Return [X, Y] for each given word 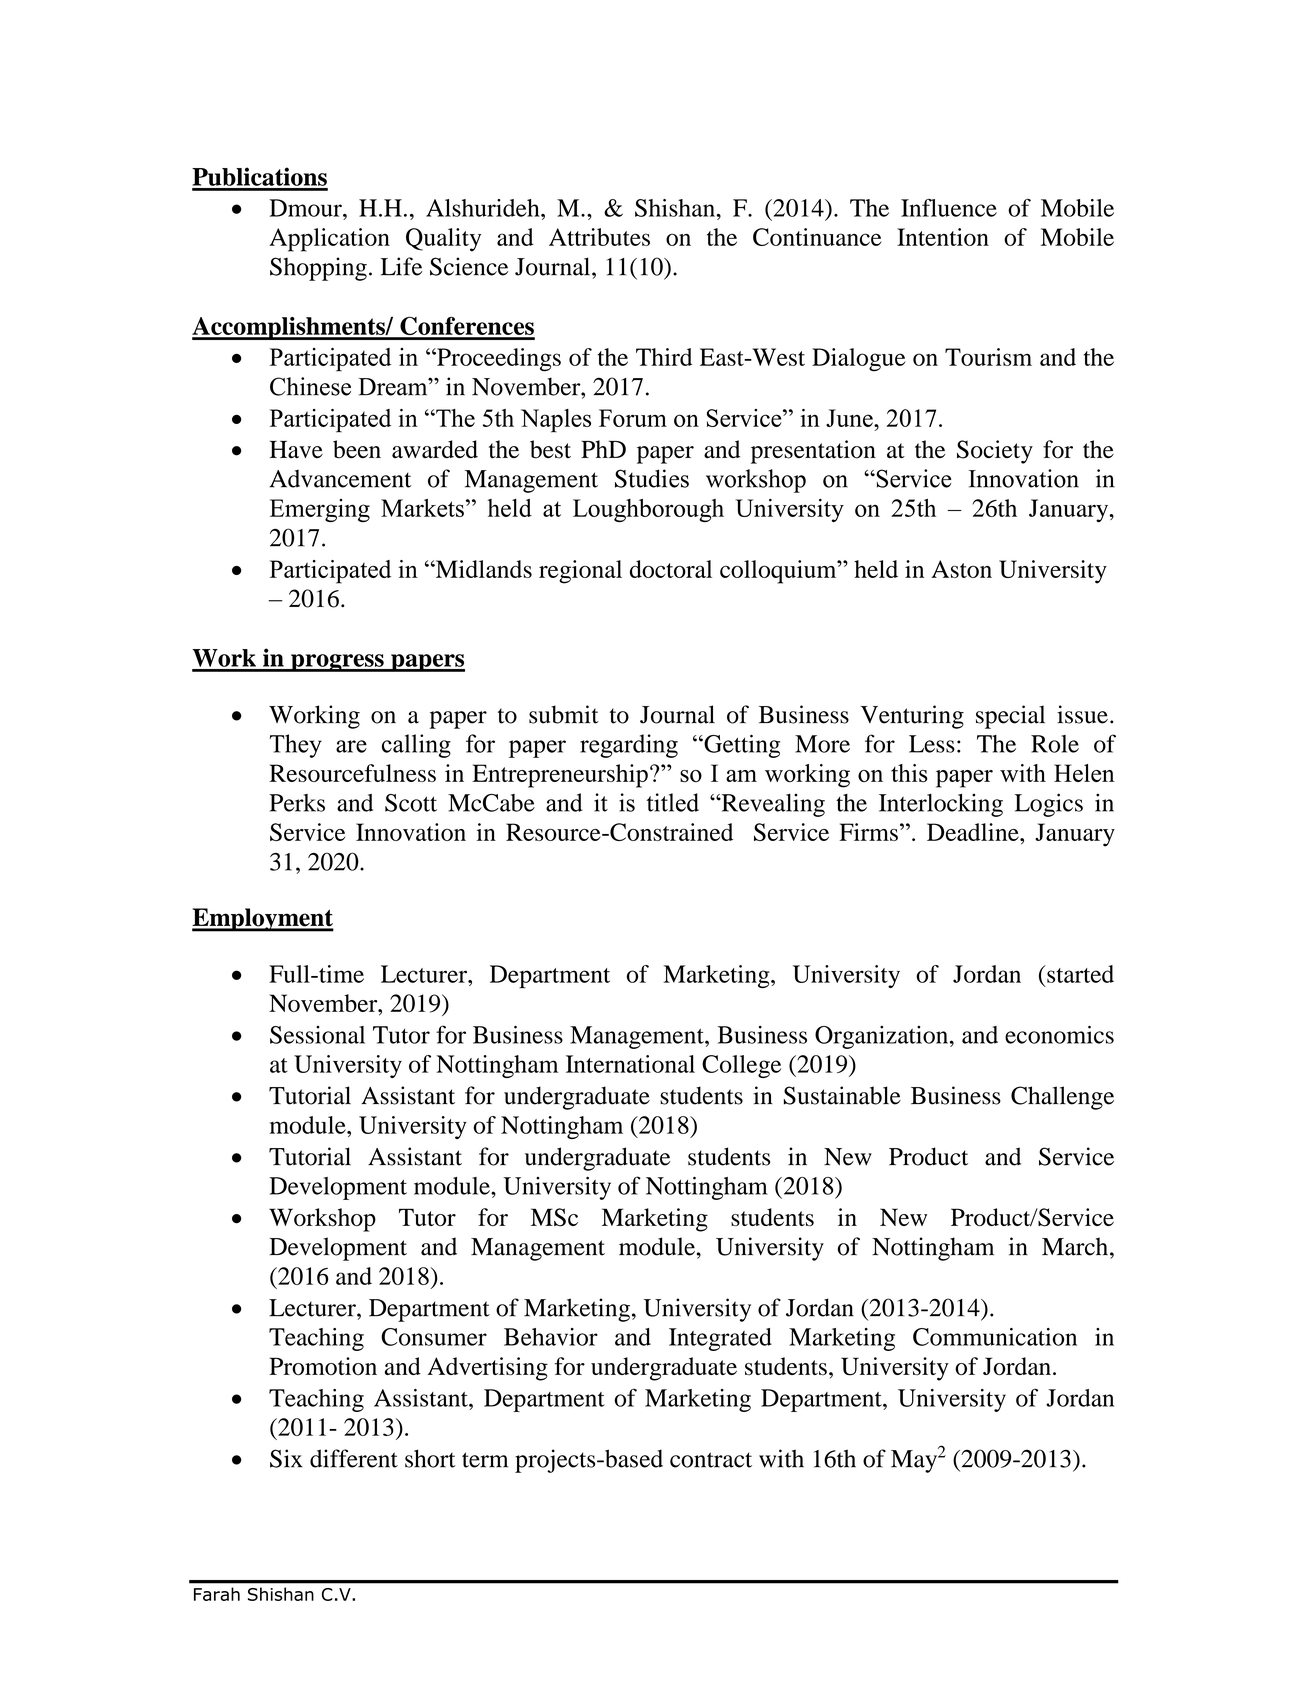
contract [711, 1460]
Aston [961, 569]
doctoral [671, 569]
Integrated [720, 1339]
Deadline [974, 832]
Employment [263, 920]
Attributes [599, 237]
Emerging [320, 510]
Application [329, 240]
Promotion [323, 1366]
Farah [217, 1594]
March [1075, 1246]
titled [672, 802]
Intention [943, 237]
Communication [995, 1337]
